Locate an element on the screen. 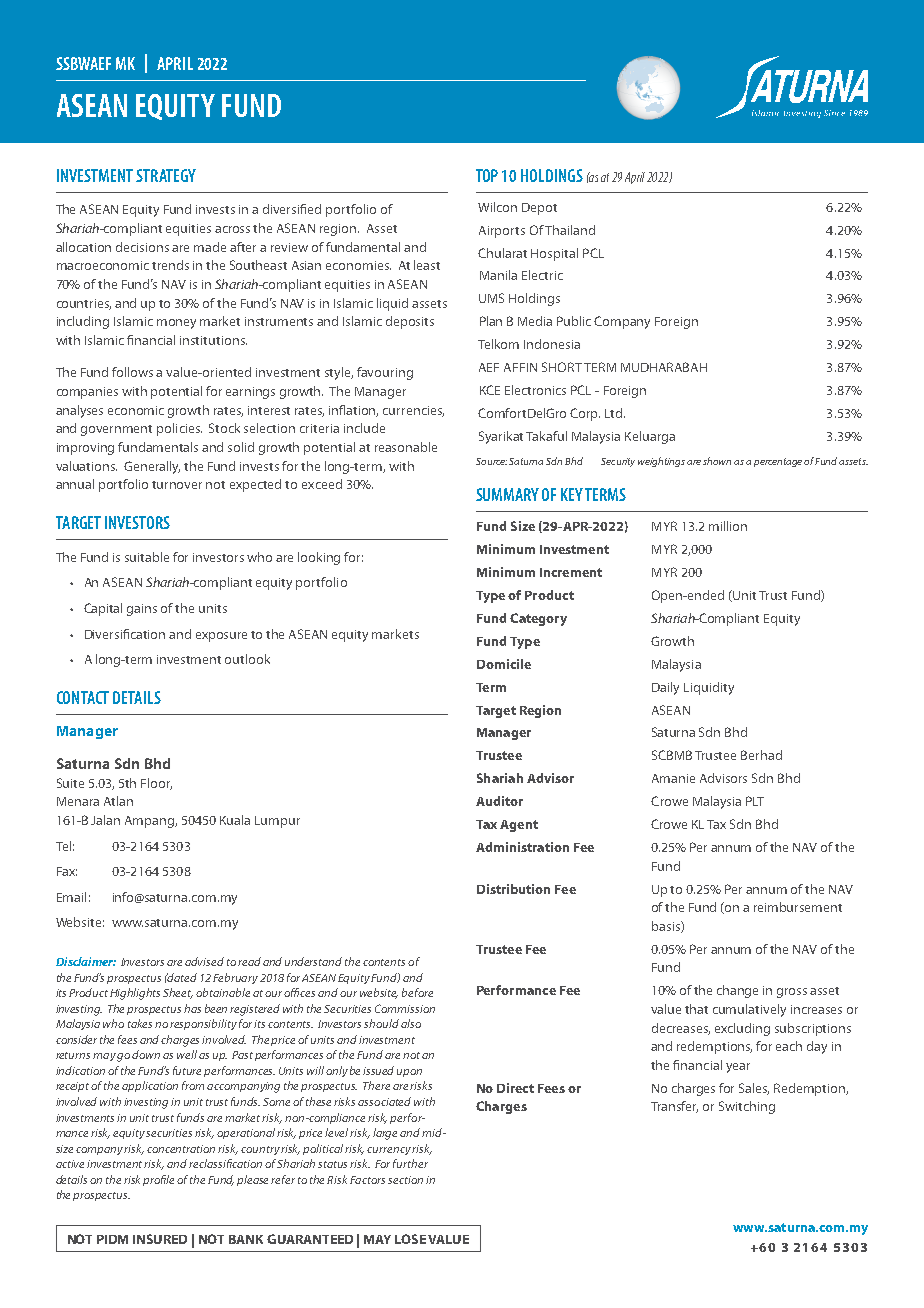  Daily is located at coordinates (665, 688).
